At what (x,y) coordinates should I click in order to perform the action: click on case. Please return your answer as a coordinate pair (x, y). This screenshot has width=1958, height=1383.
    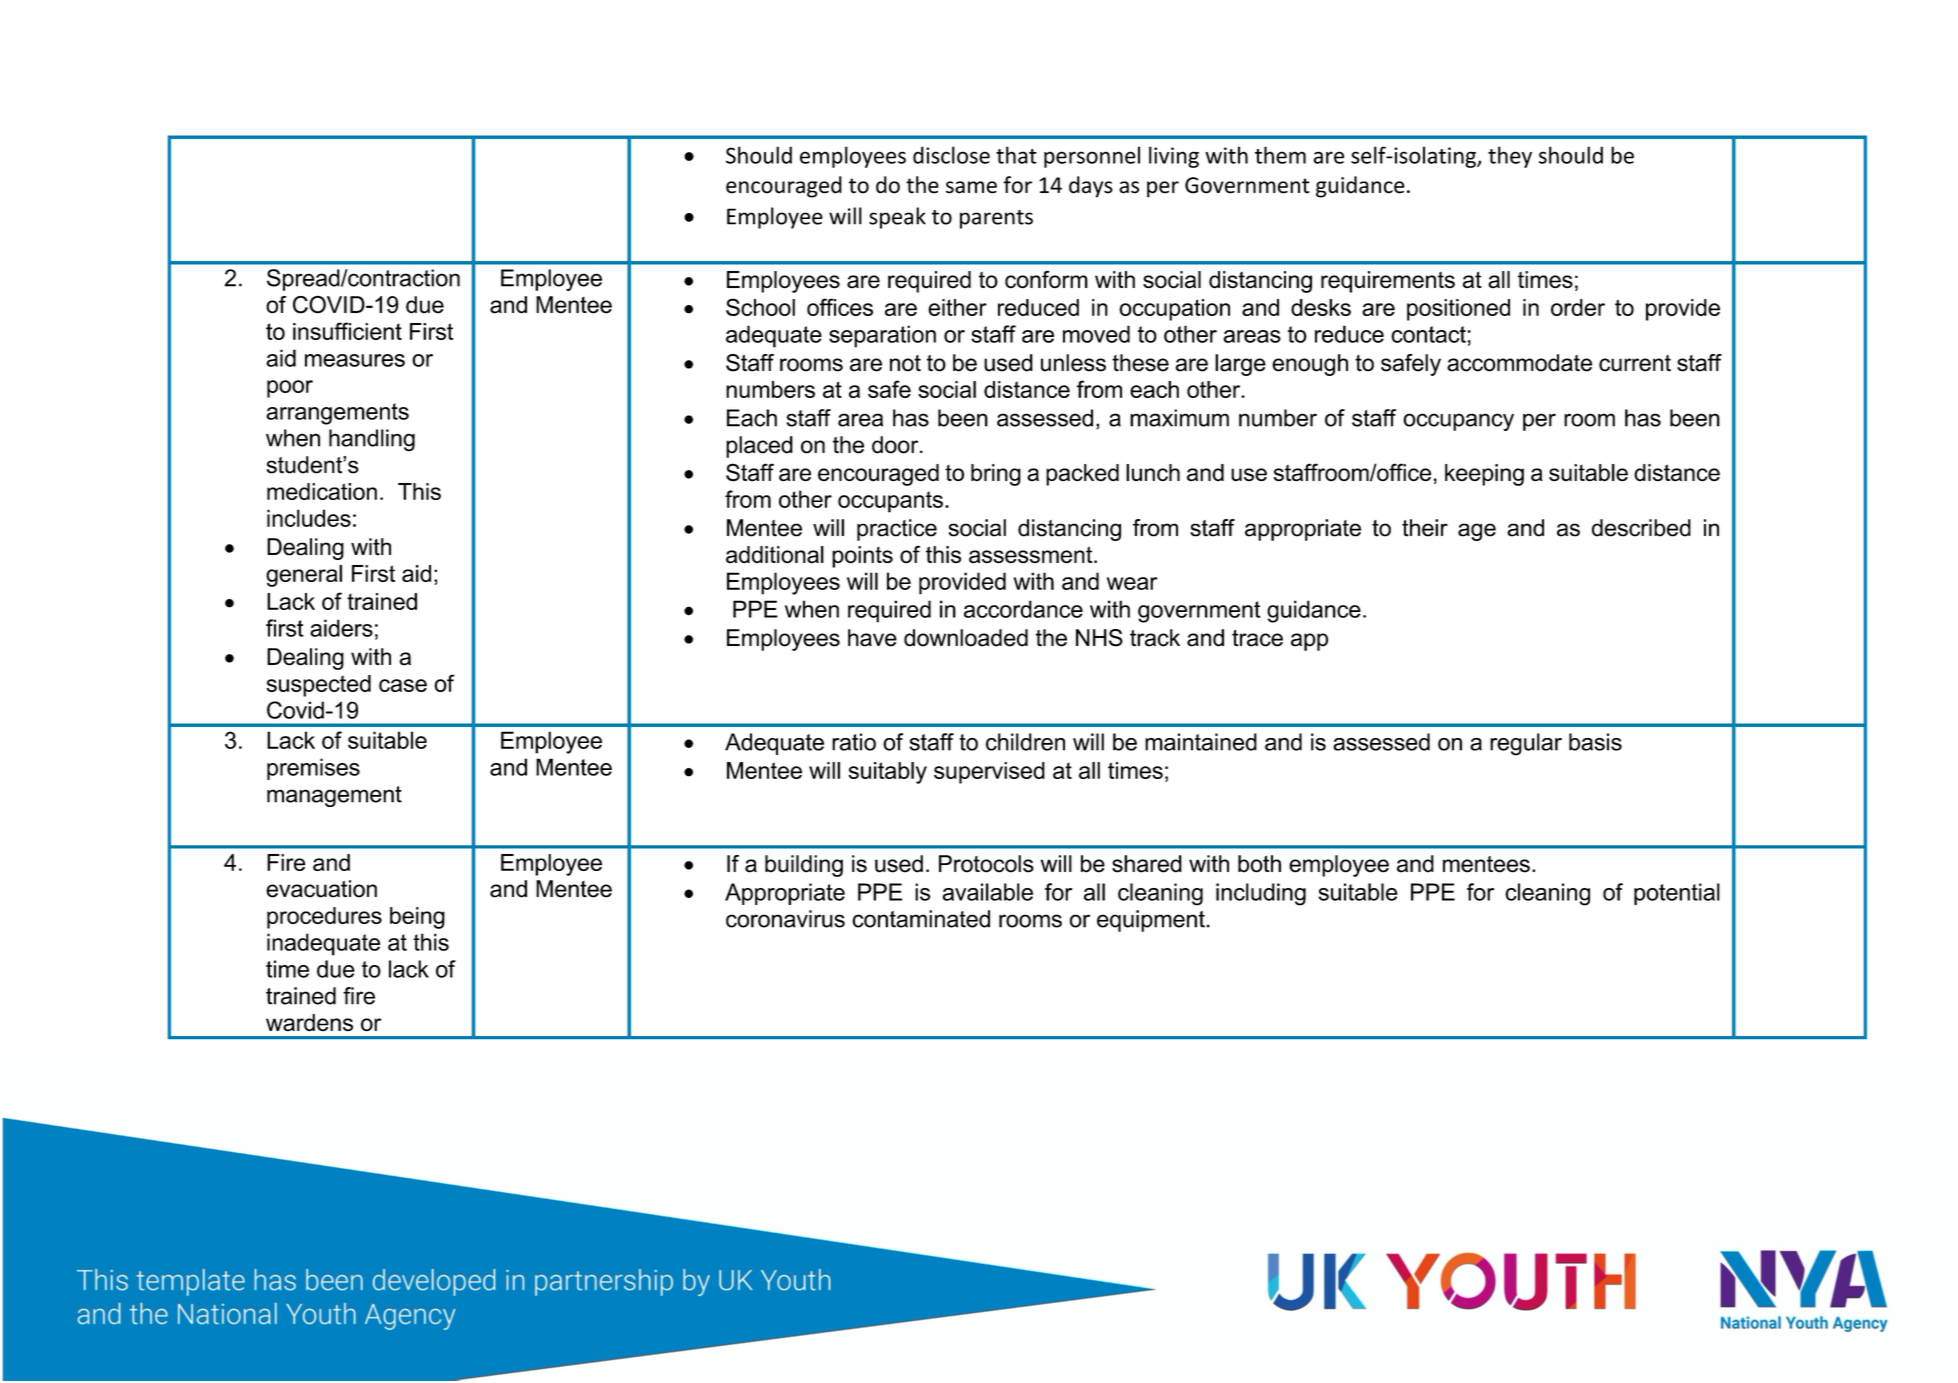
    Looking at the image, I should click on (403, 685).
